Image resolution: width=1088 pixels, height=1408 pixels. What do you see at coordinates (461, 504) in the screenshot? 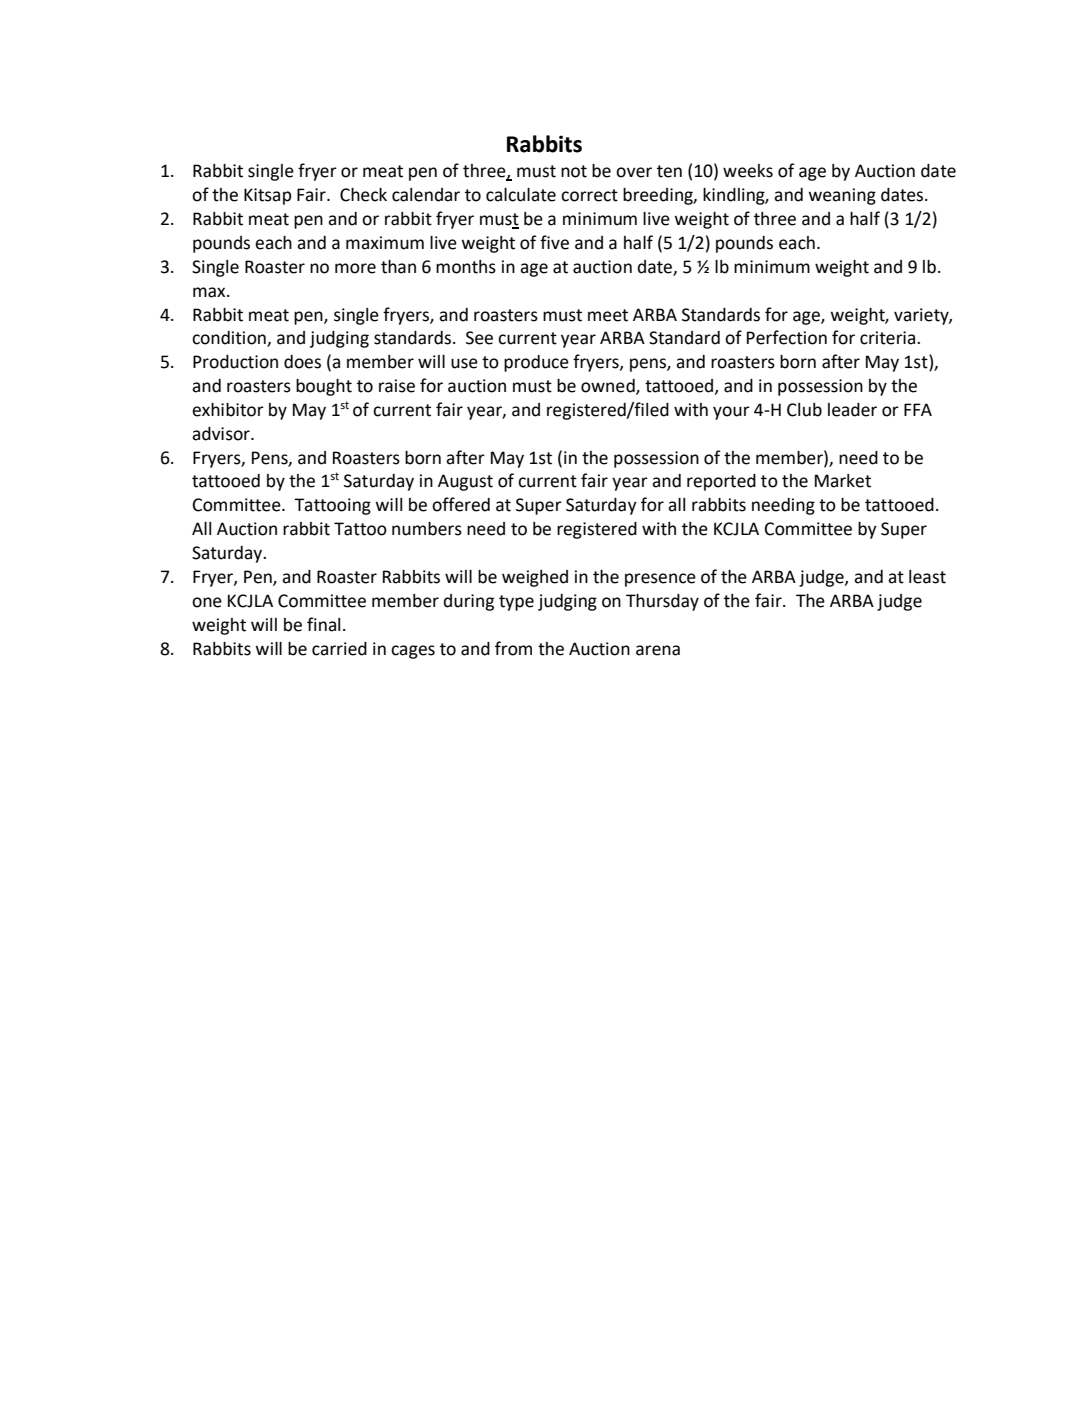
I see `offered` at bounding box center [461, 504].
